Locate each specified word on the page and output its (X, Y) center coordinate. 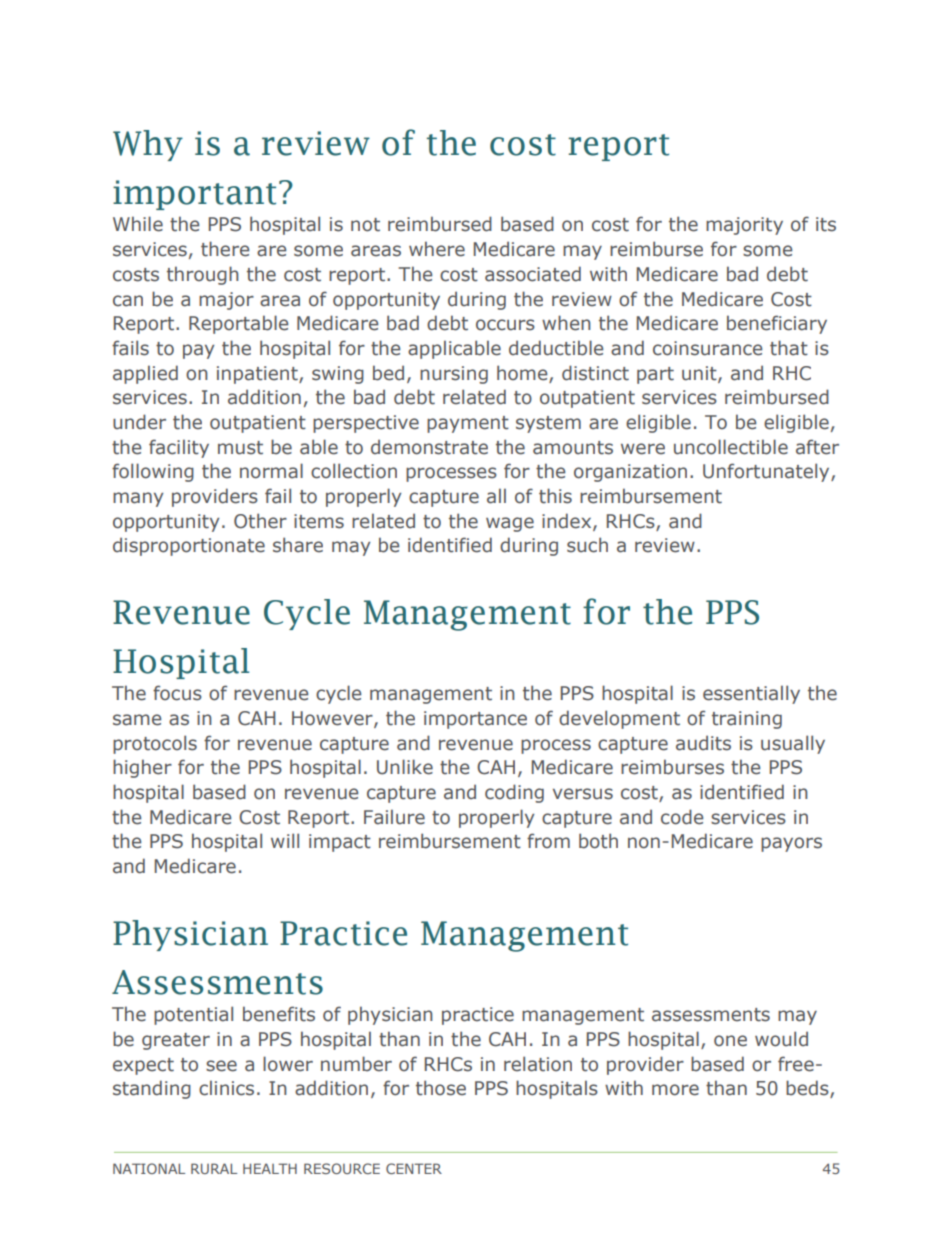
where (437, 249)
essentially (751, 694)
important (194, 195)
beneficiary (777, 324)
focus (177, 693)
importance (475, 720)
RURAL (214, 1168)
